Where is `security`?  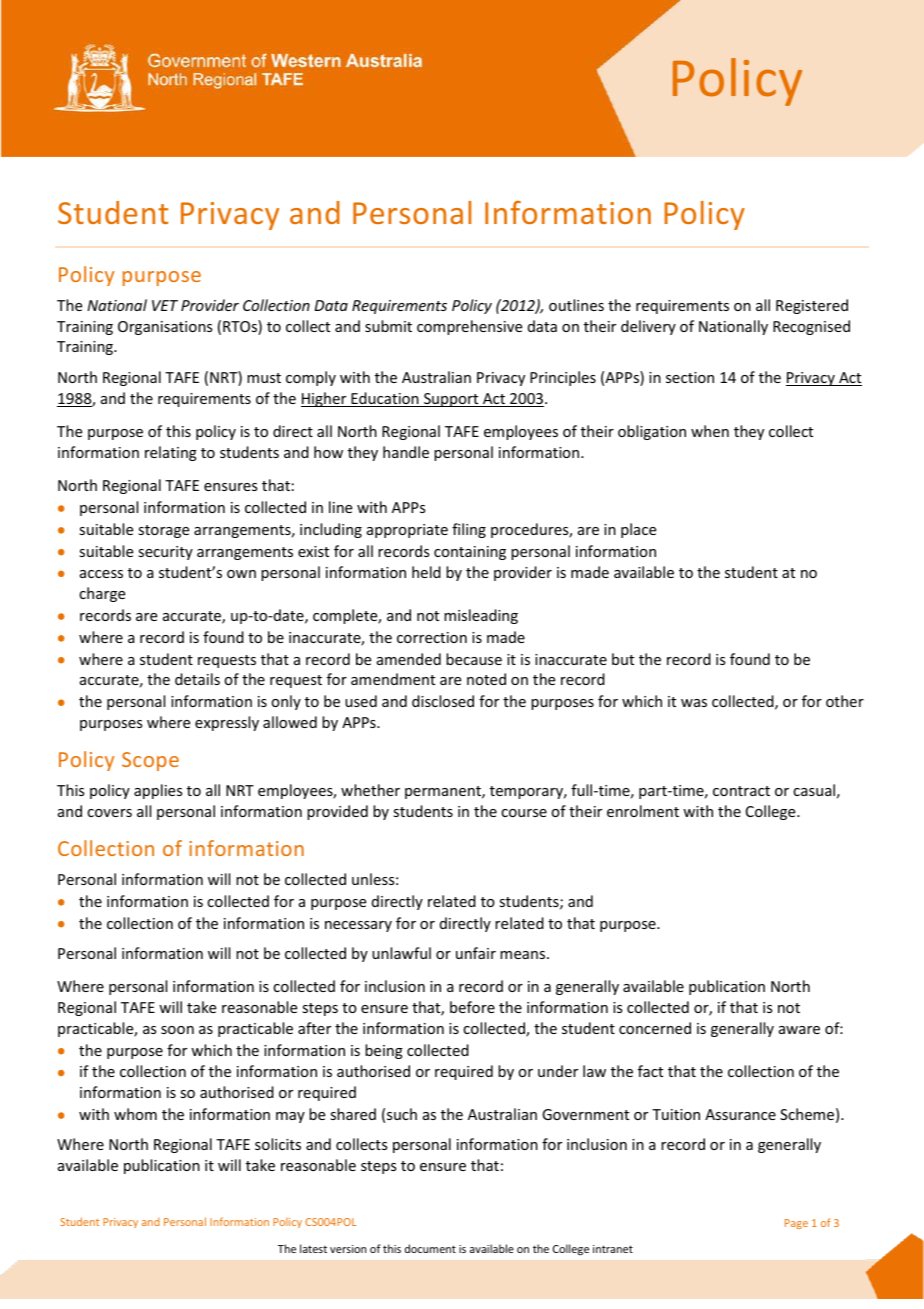 security is located at coordinates (165, 553).
